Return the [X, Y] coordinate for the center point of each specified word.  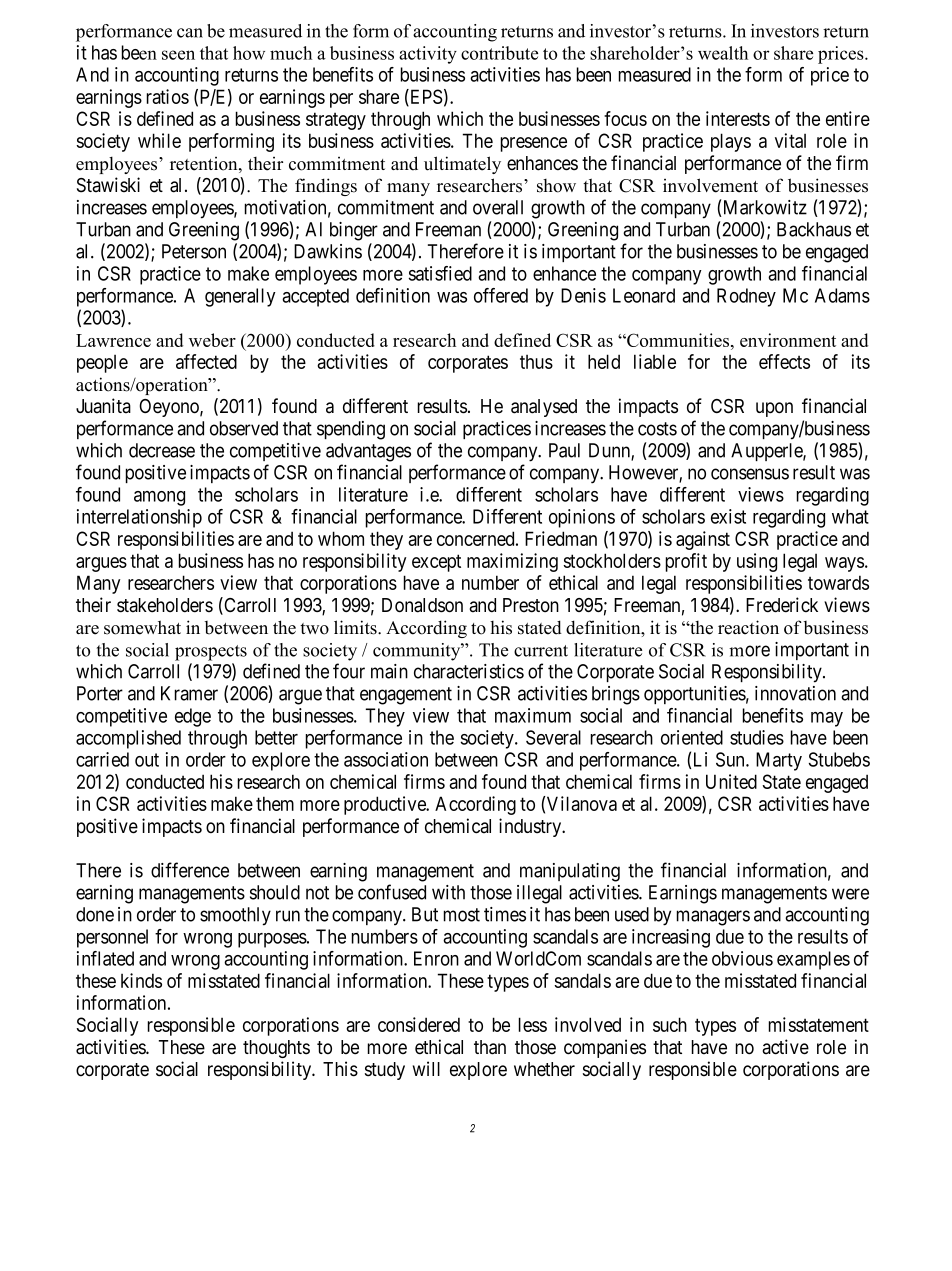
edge [193, 717]
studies [757, 737]
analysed [544, 408]
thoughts [276, 1049]
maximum [533, 715]
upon [774, 409]
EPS [425, 97]
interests [738, 118]
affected [206, 361]
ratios [168, 96]
